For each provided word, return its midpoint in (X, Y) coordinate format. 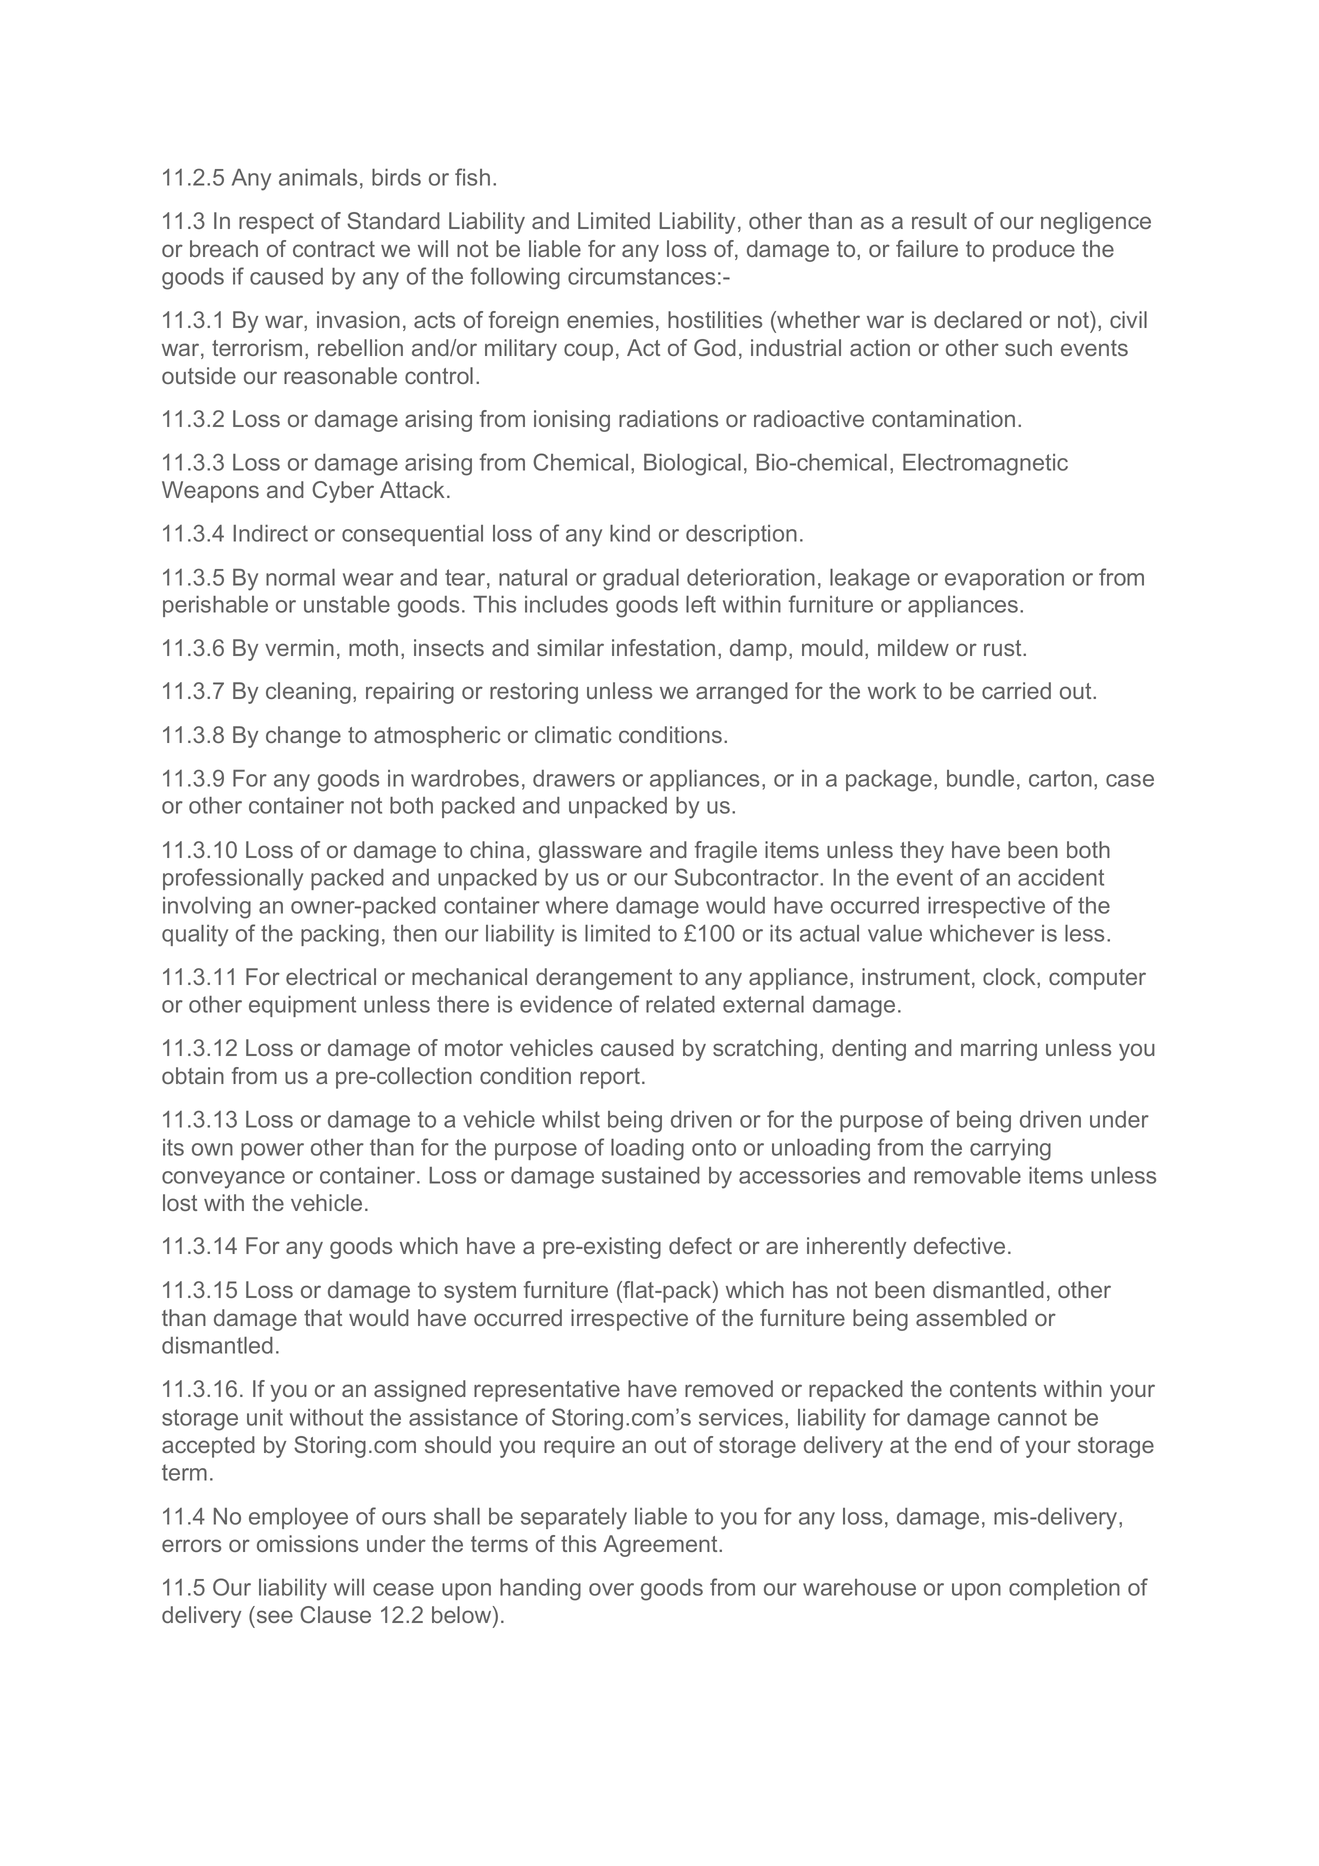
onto (714, 1147)
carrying (1010, 1150)
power (272, 1151)
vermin (299, 647)
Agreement (661, 1546)
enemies (610, 319)
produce (1034, 251)
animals (318, 177)
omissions (307, 1543)
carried (1016, 690)
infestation (663, 647)
